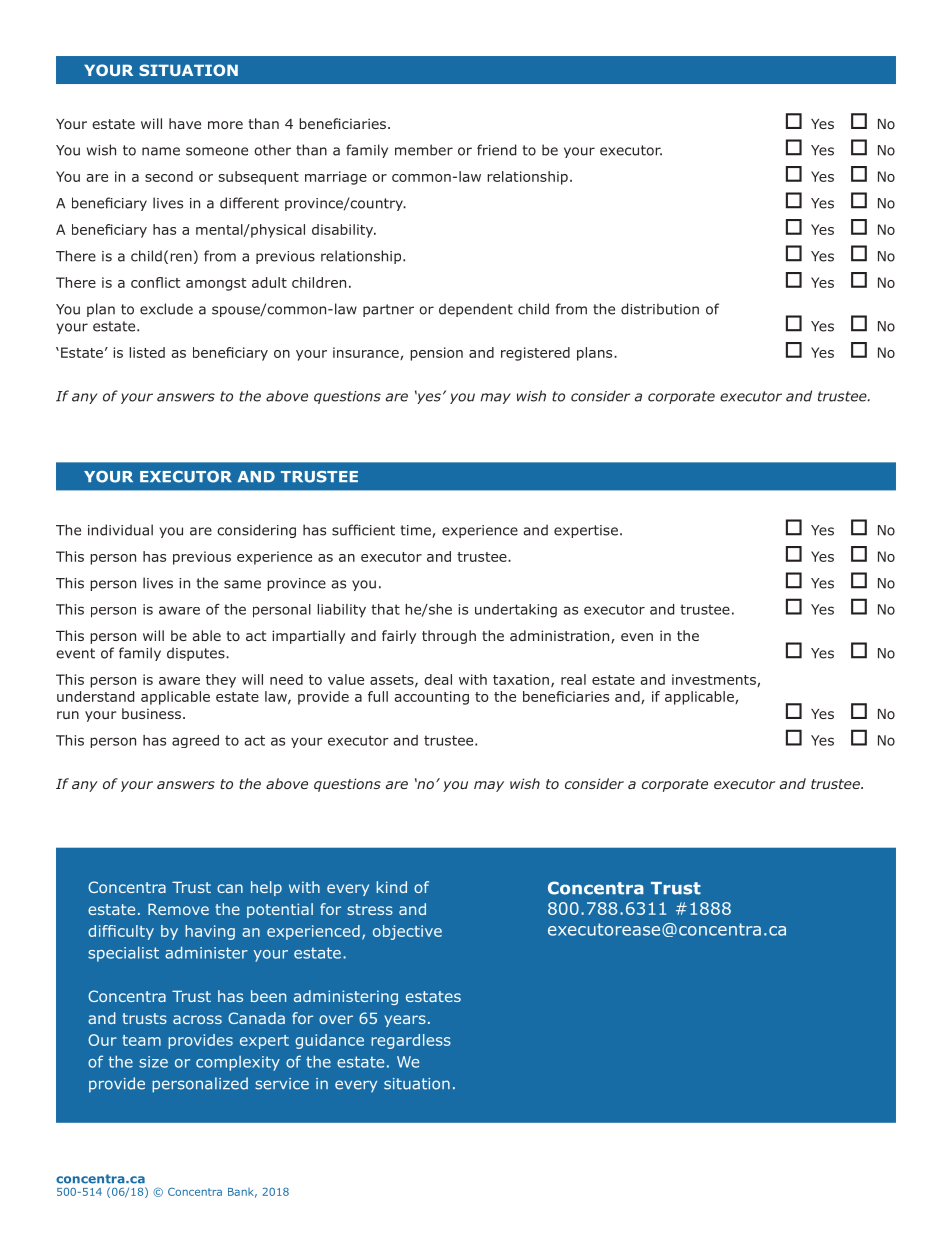  What do you see at coordinates (660, 309) in the screenshot?
I see `distribution` at bounding box center [660, 309].
